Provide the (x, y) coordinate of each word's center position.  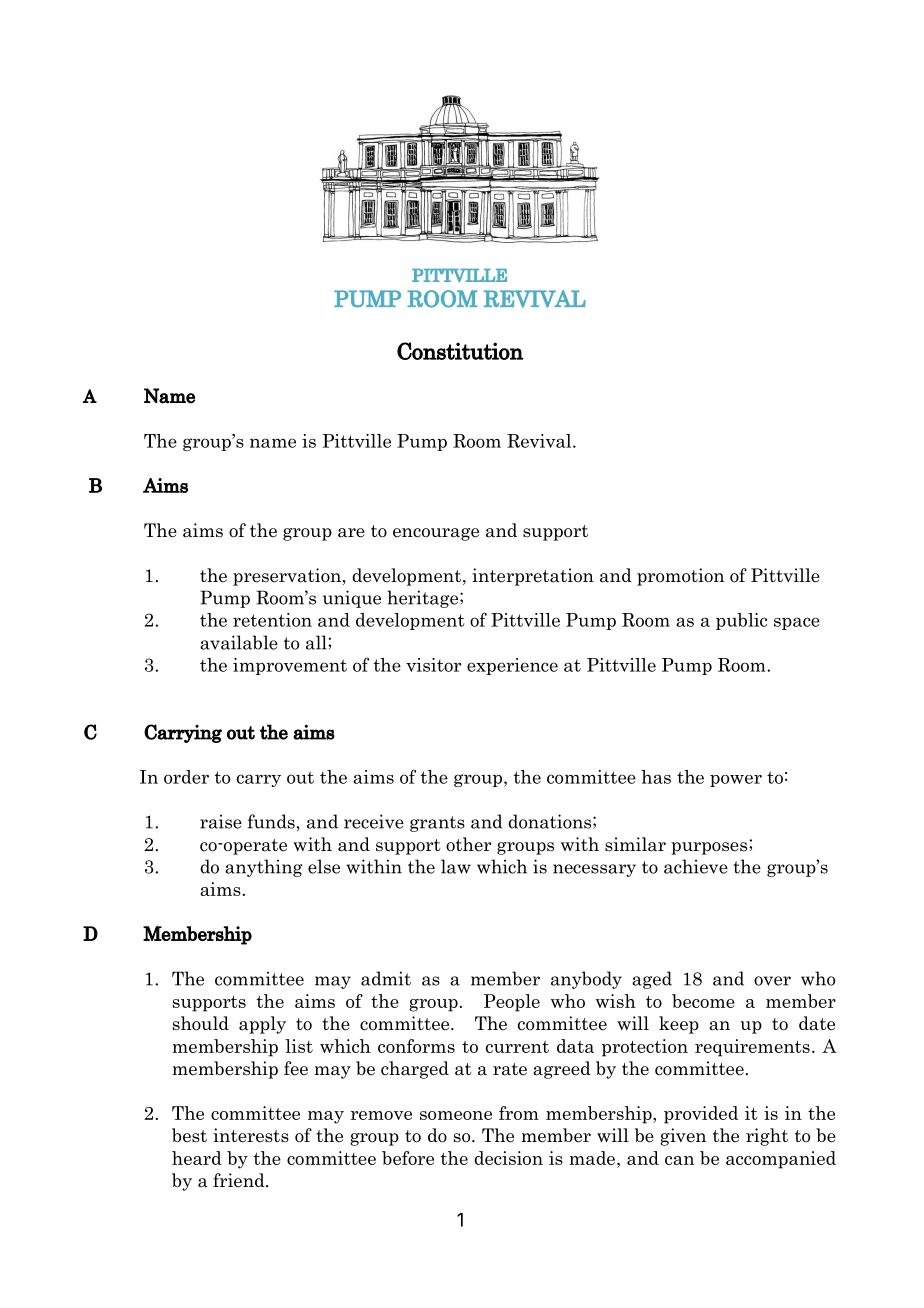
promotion (680, 577)
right (767, 1137)
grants (437, 824)
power (736, 781)
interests (251, 1135)
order (186, 777)
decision (508, 1158)
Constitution (460, 351)
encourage (436, 534)
